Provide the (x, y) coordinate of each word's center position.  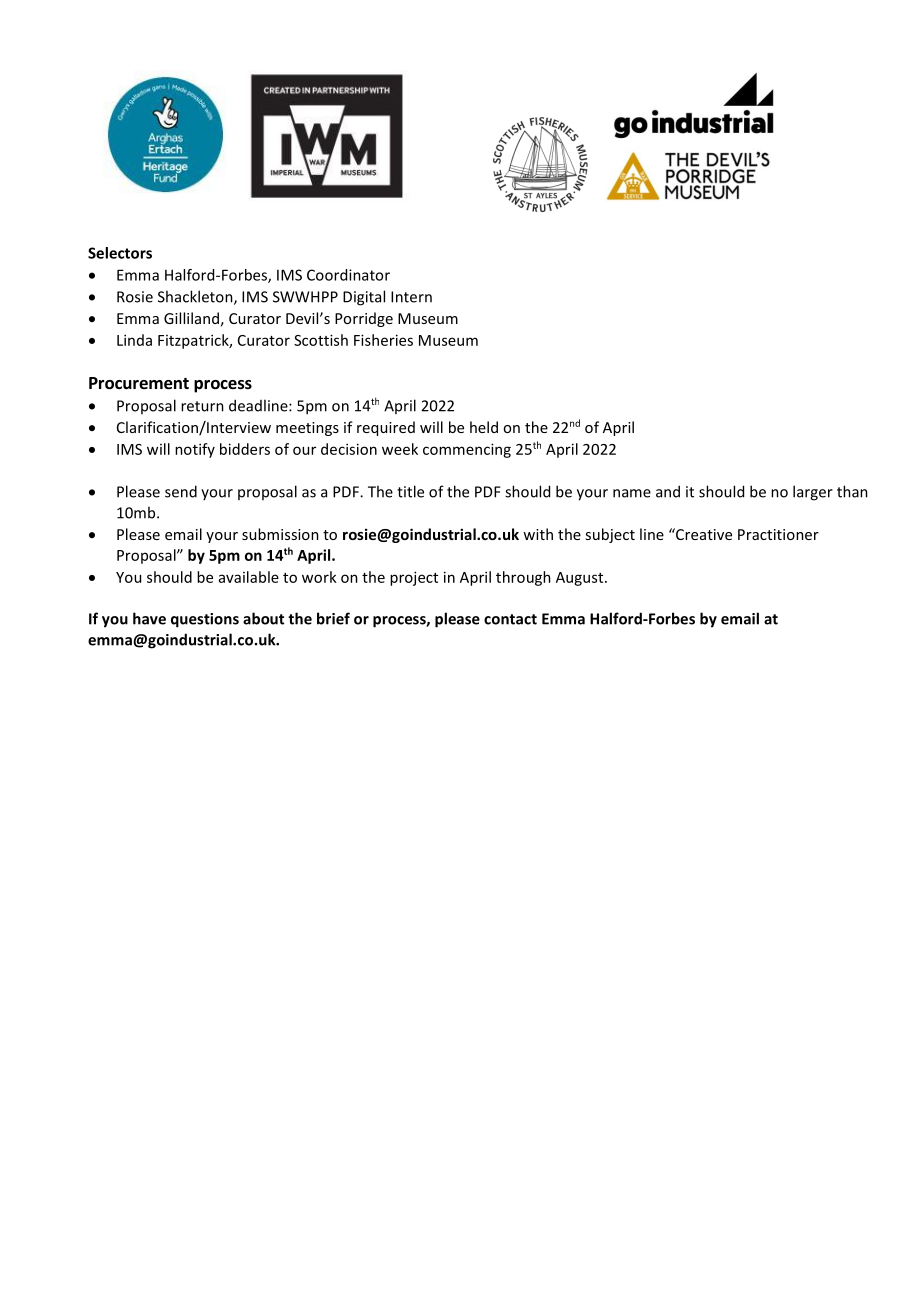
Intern (411, 297)
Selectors (120, 253)
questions (205, 620)
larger (813, 493)
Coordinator (348, 275)
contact (510, 619)
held (484, 427)
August (581, 579)
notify (195, 450)
